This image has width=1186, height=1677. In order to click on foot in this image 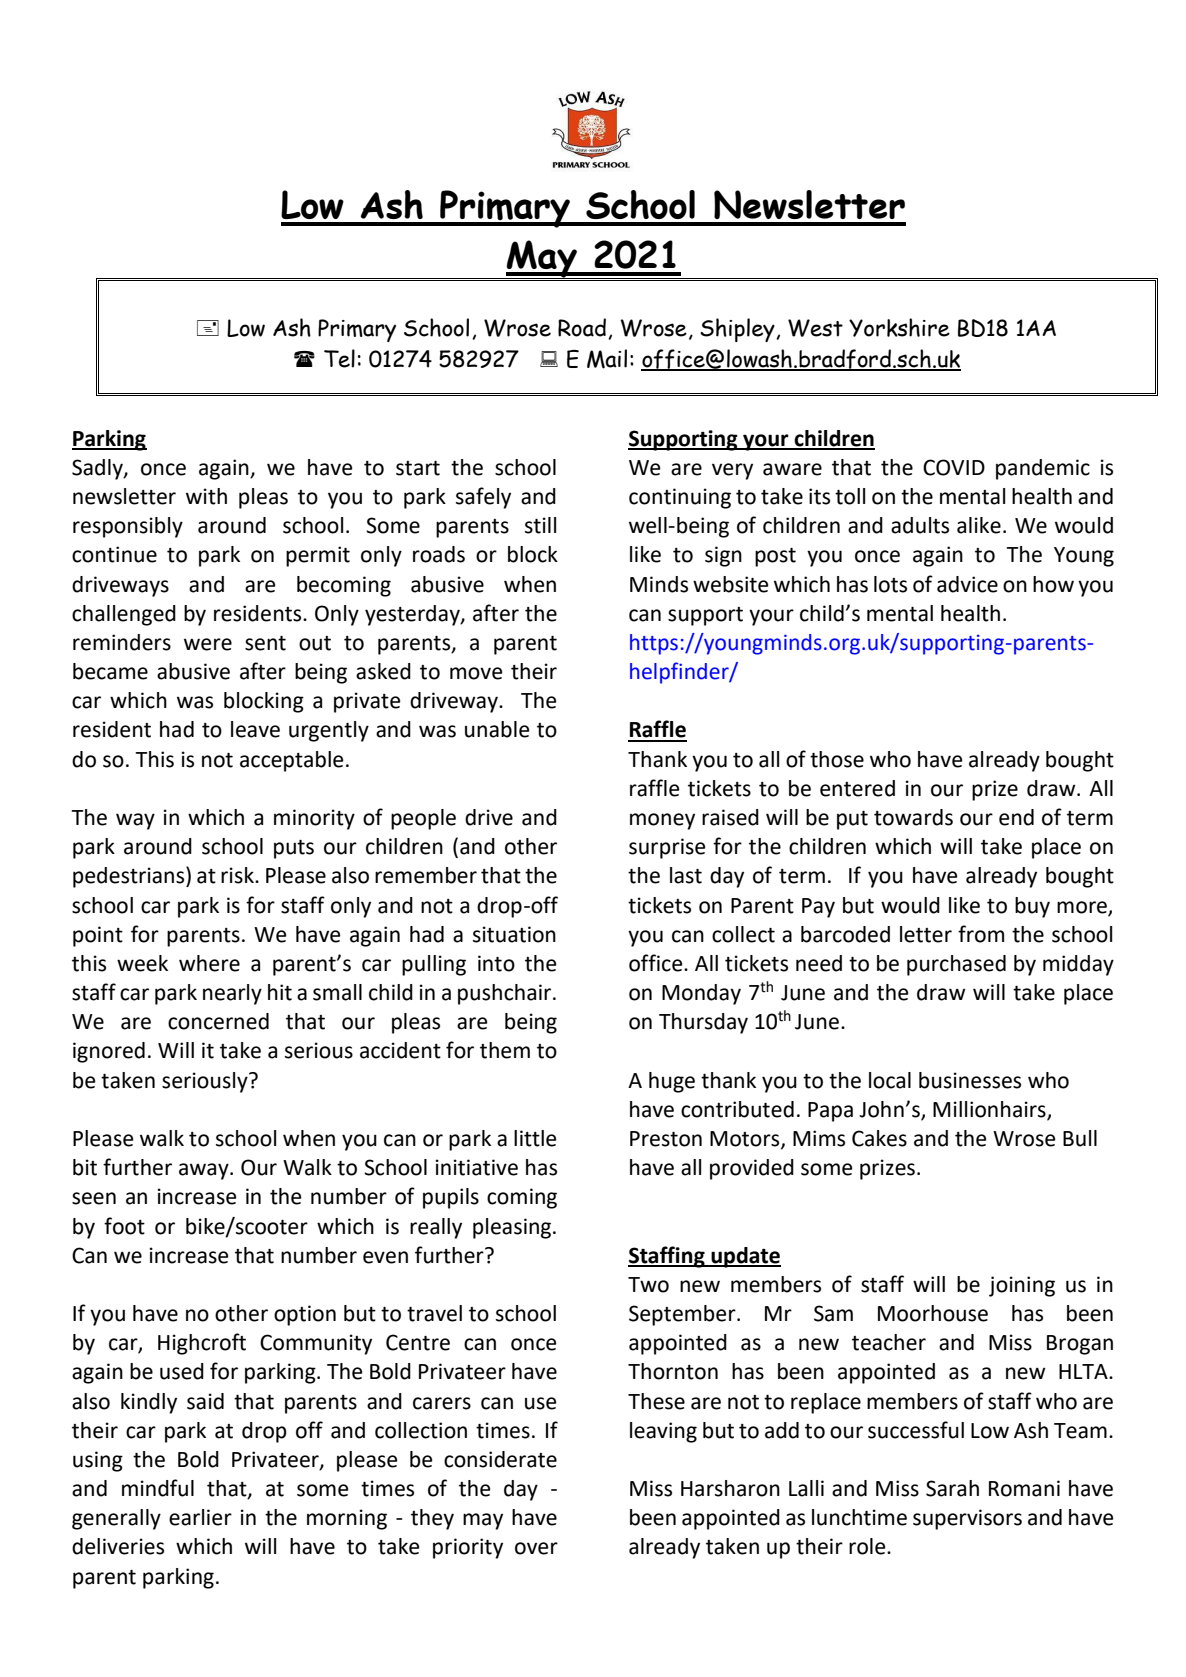, I will do `click(124, 1226)`.
